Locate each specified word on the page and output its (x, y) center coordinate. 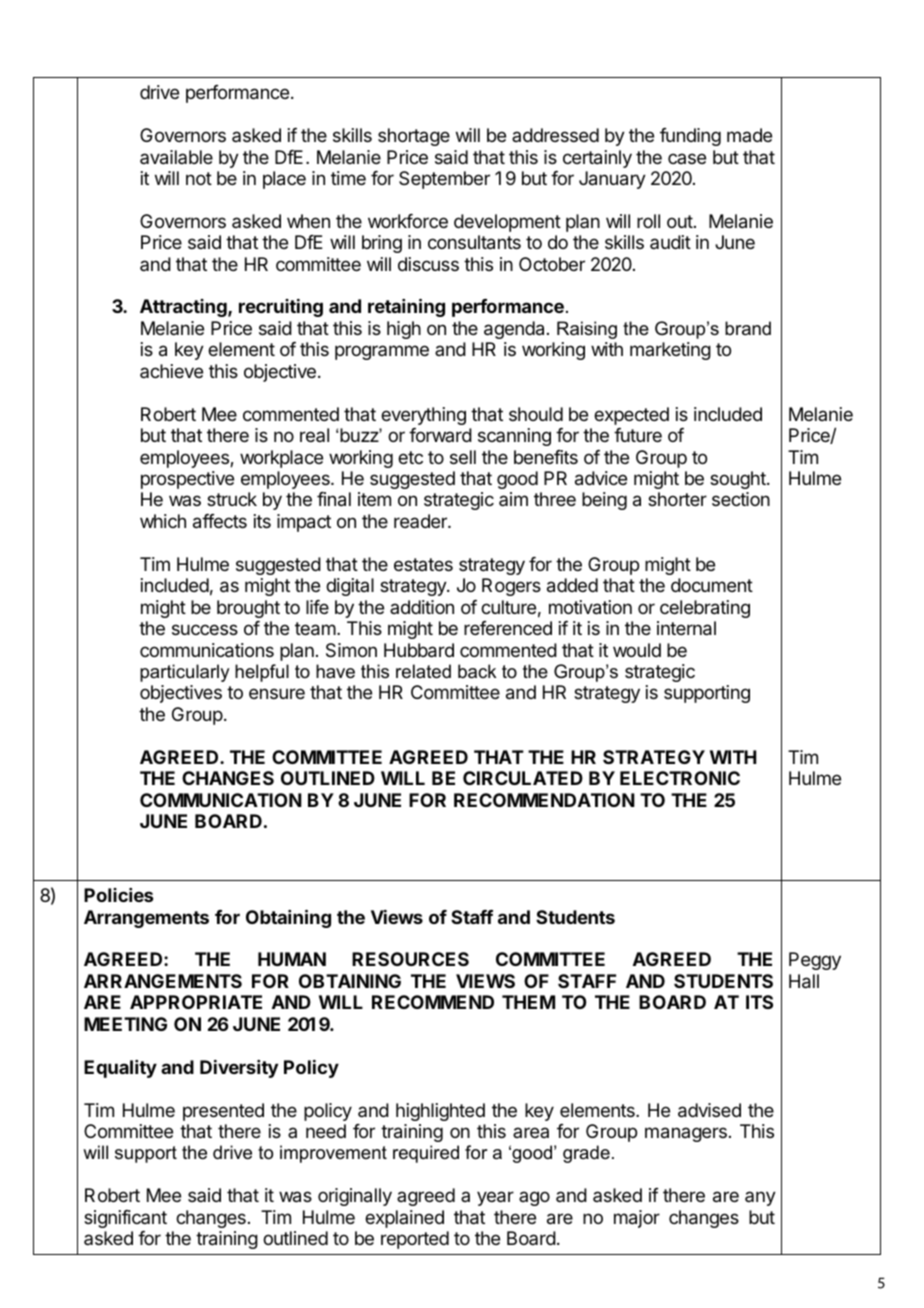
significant (125, 1219)
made (749, 135)
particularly (184, 673)
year (495, 1198)
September (444, 180)
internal (686, 628)
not (199, 178)
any (760, 1198)
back (477, 671)
